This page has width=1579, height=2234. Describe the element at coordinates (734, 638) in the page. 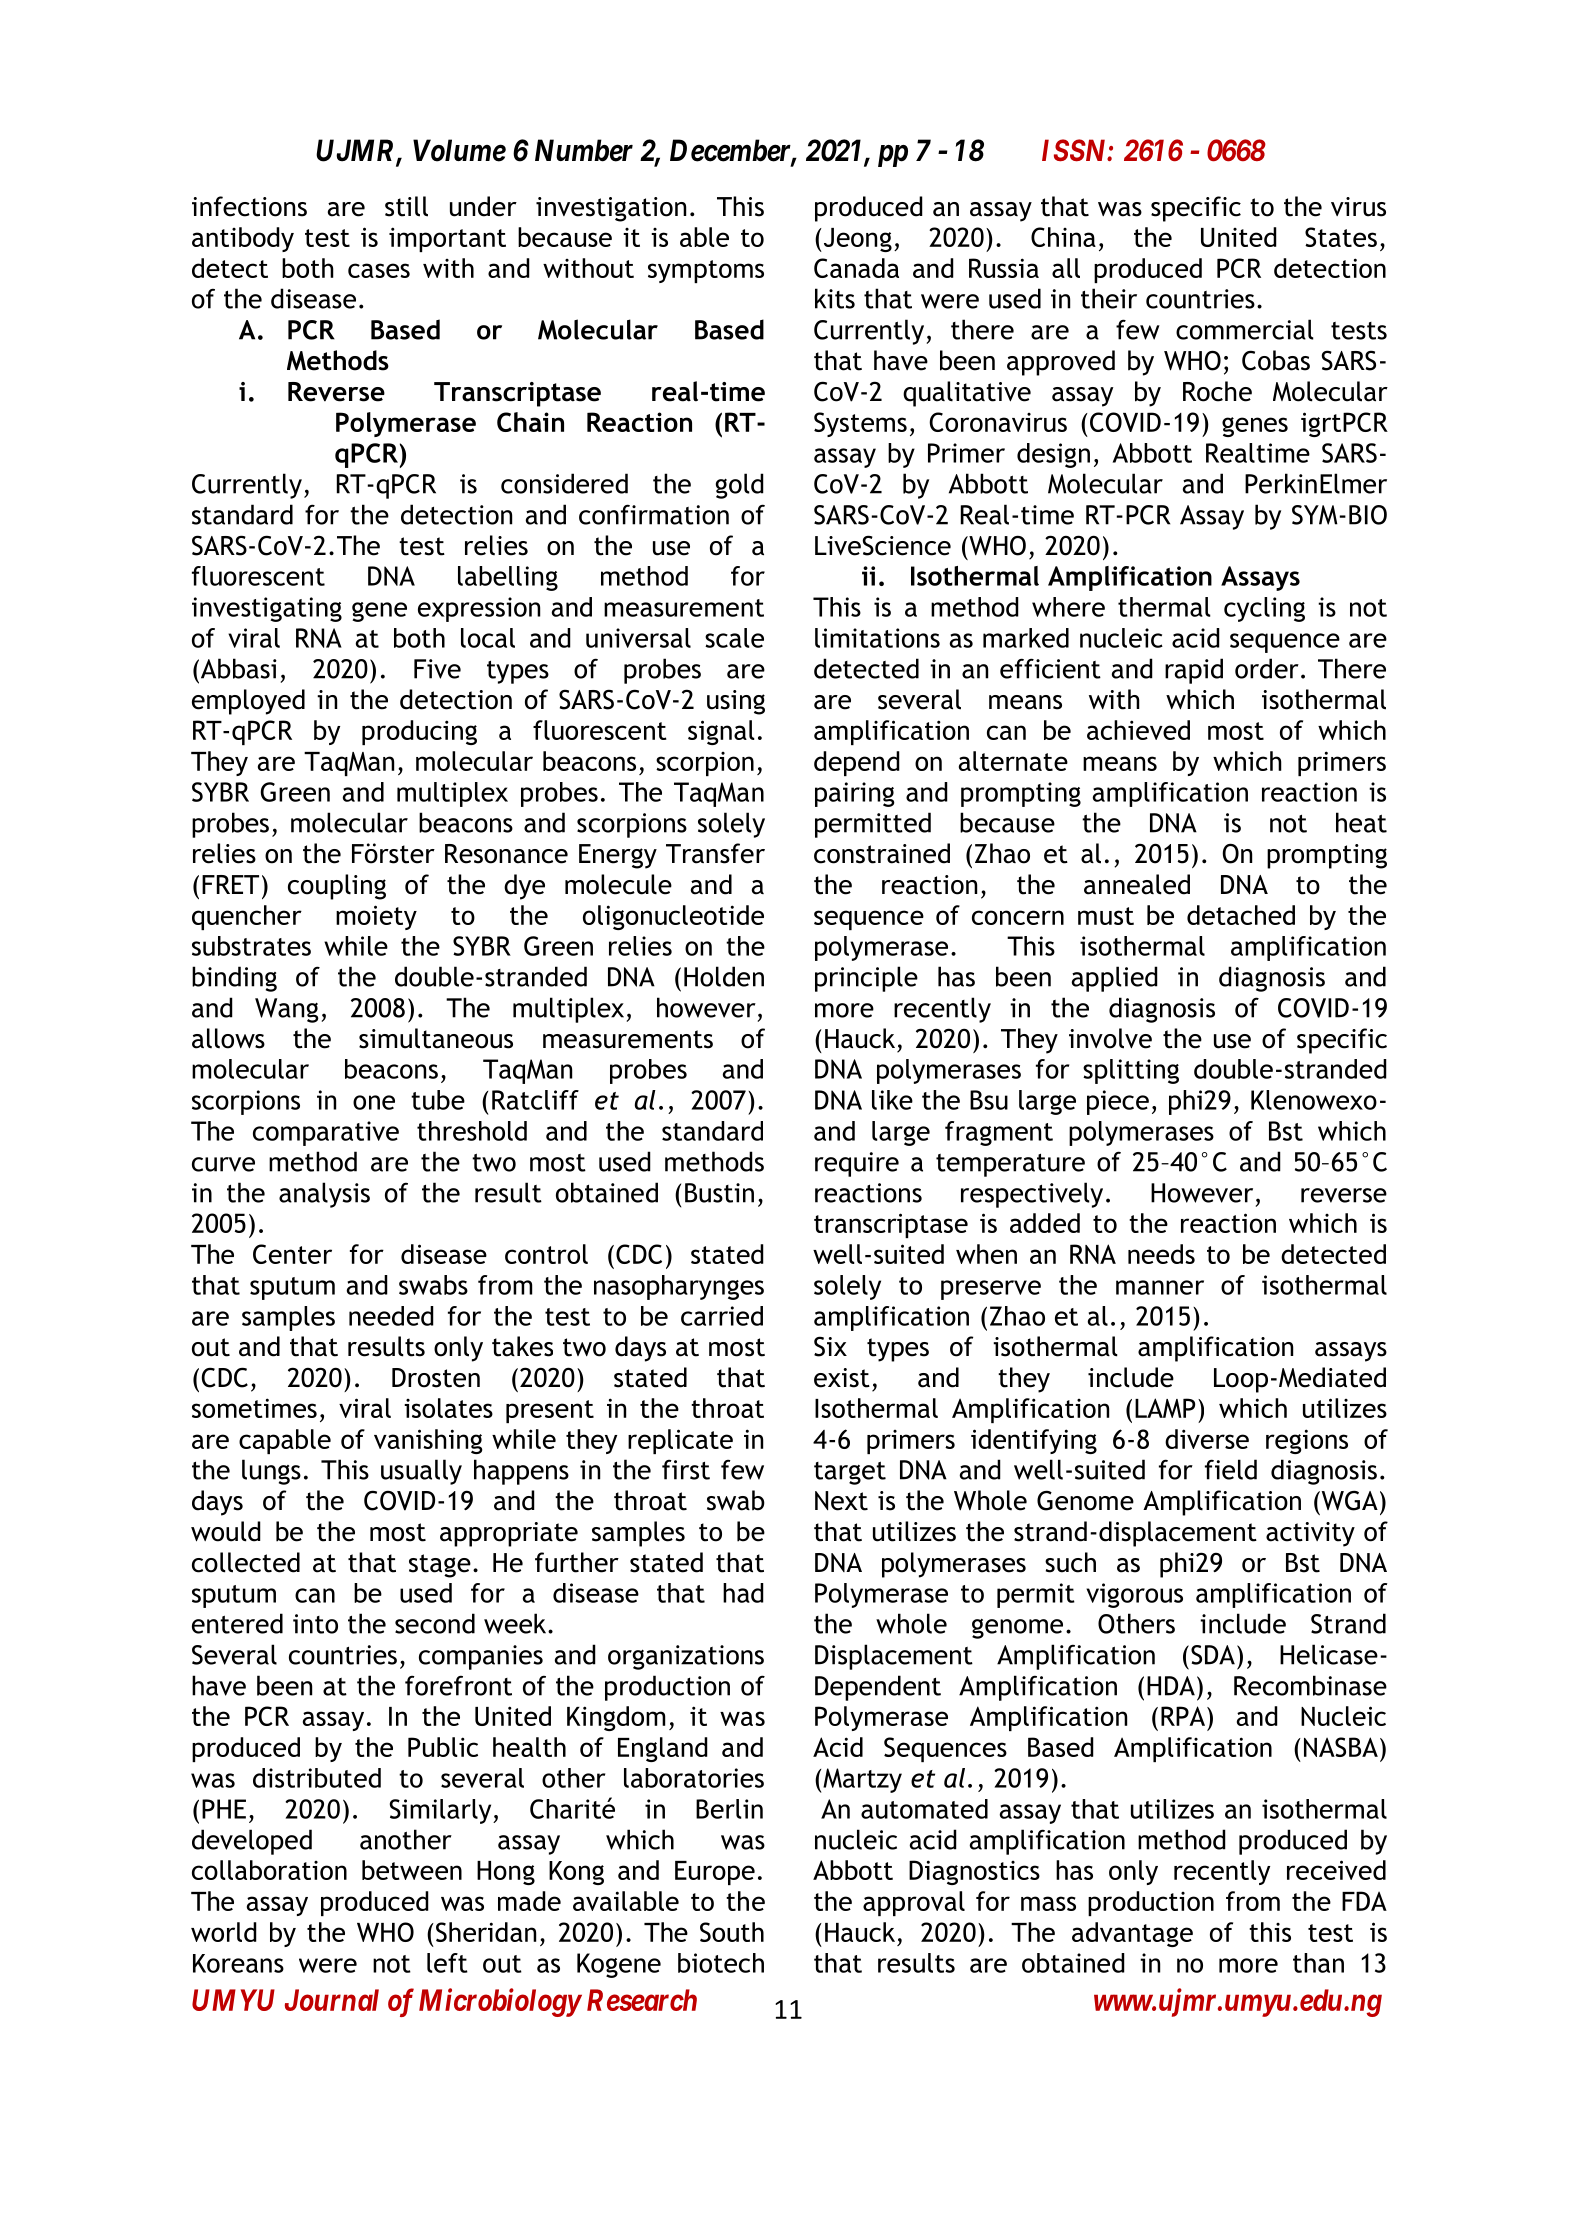

I see `scale` at that location.
